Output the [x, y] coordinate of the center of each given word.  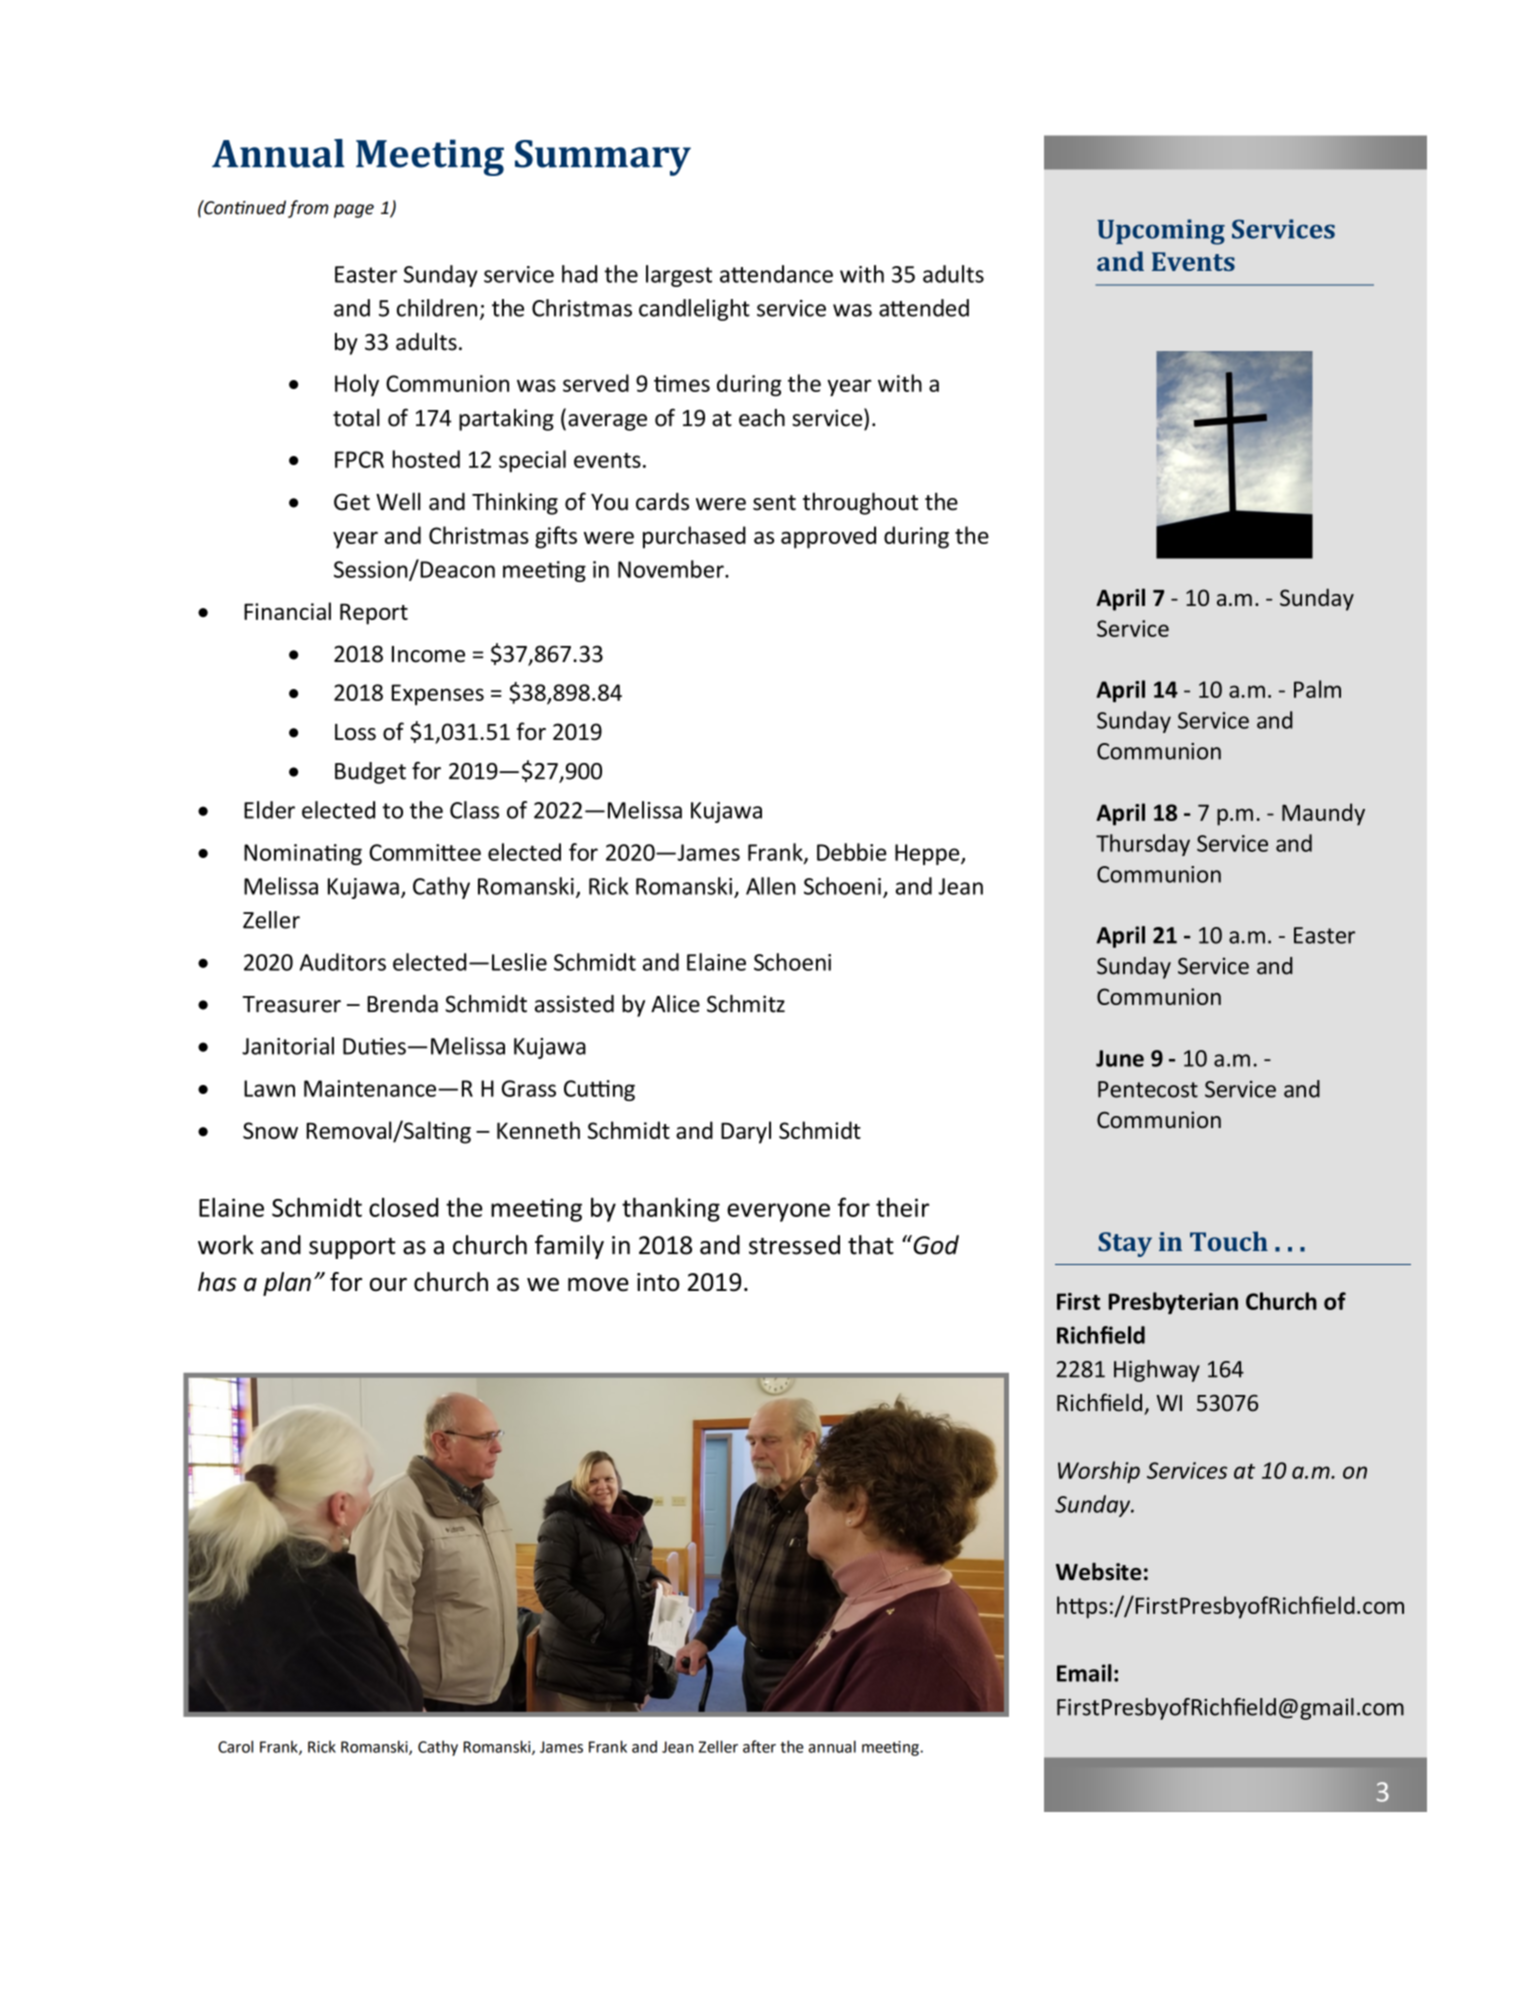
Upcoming [1161, 232]
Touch [1229, 1241]
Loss [355, 732]
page [354, 211]
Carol [235, 1746]
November [672, 569]
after [759, 1746]
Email [1084, 1673]
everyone [778, 1212]
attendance [776, 274]
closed [403, 1207]
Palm [1317, 689]
